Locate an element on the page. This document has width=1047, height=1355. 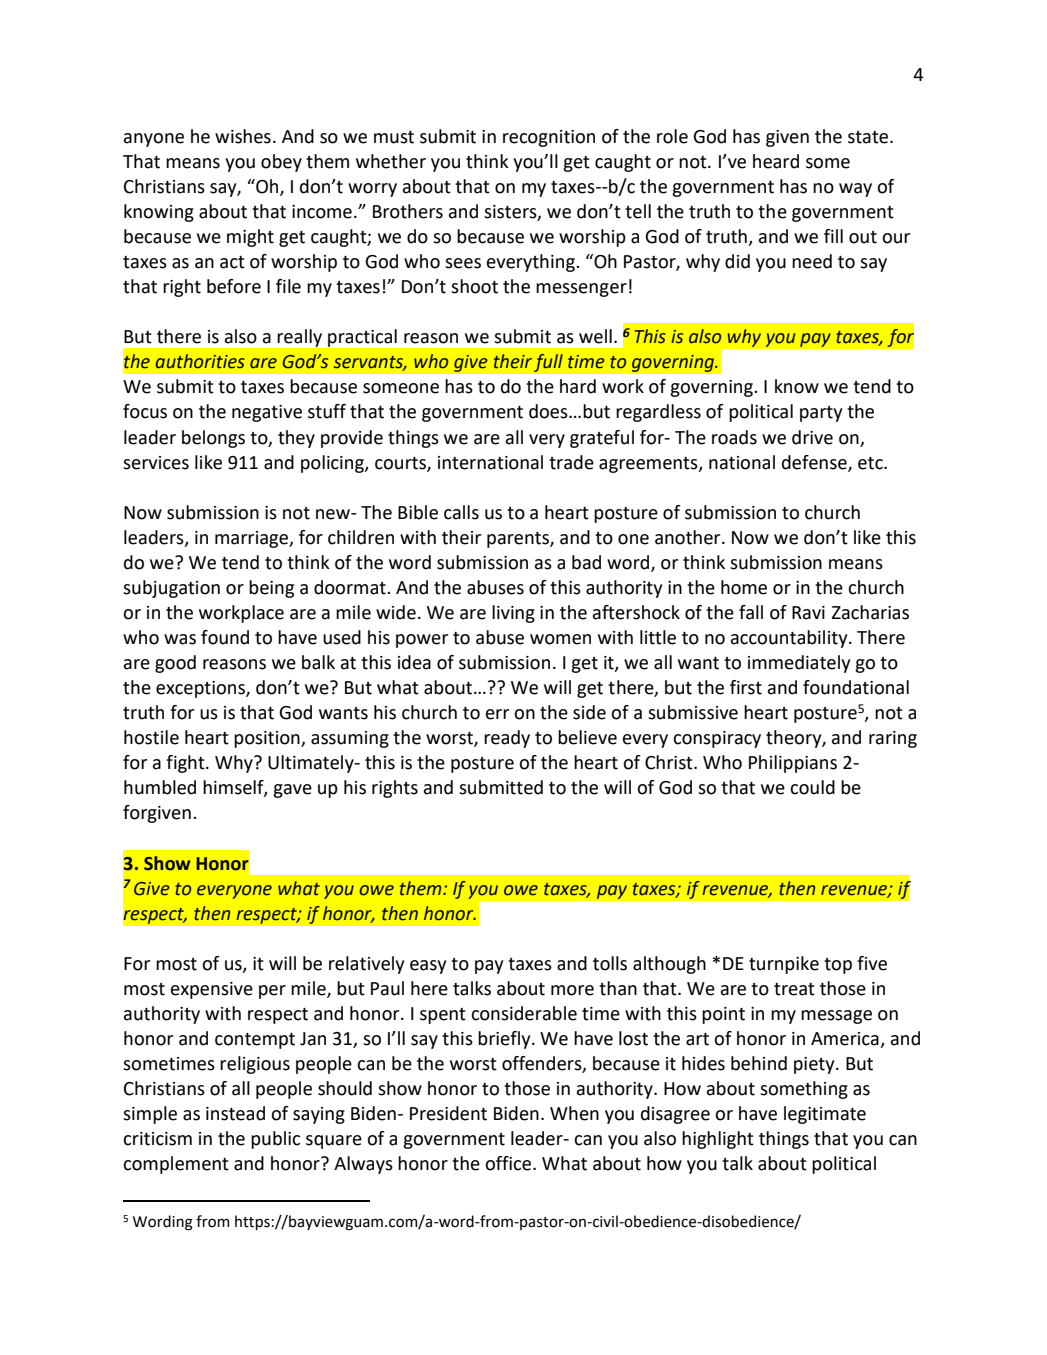
heard is located at coordinates (776, 161).
